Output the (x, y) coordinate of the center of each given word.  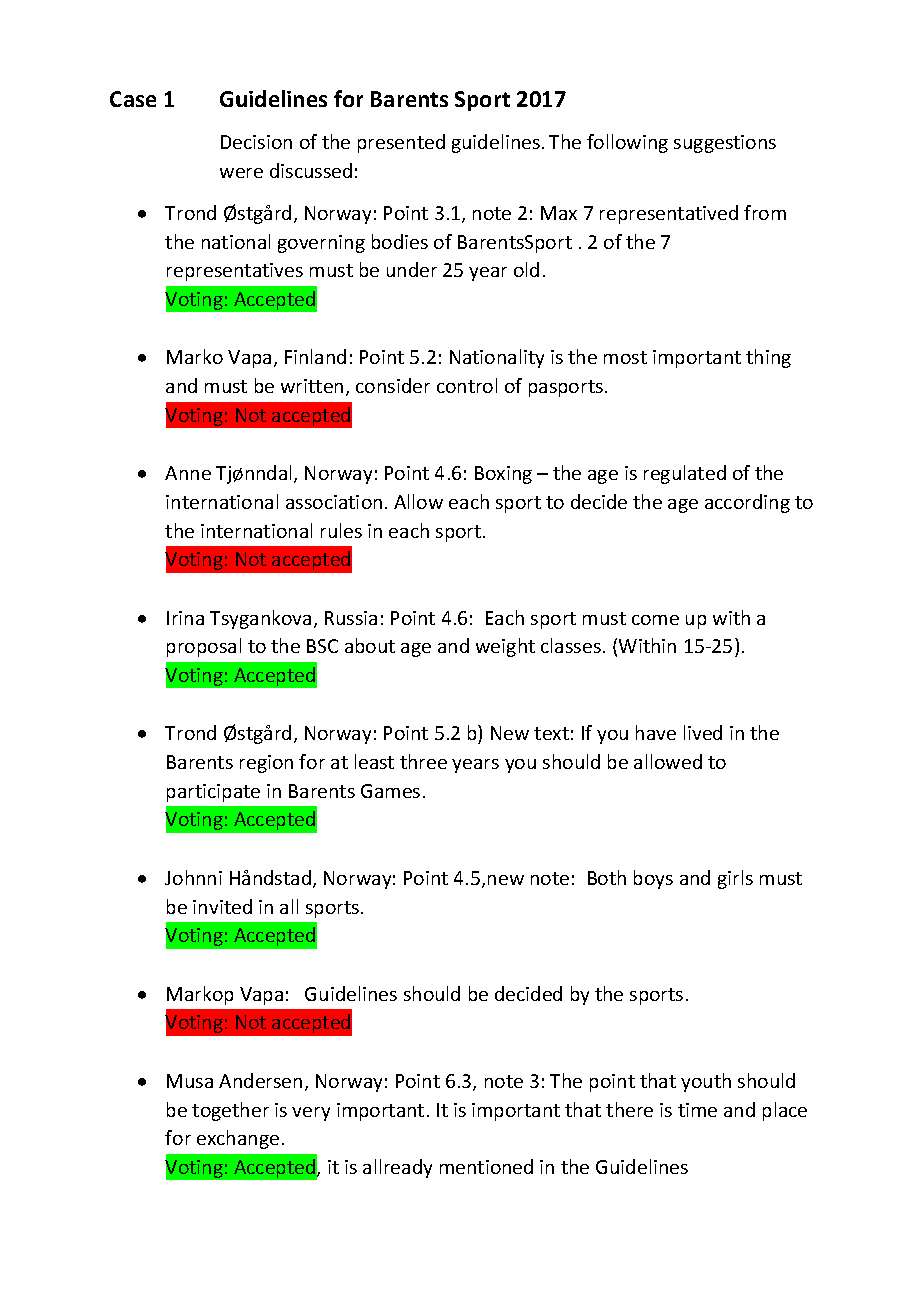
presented (401, 143)
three (423, 761)
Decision (256, 142)
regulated (685, 474)
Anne (188, 473)
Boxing (503, 475)
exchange (238, 1139)
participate (213, 793)
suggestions (725, 144)
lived (703, 732)
